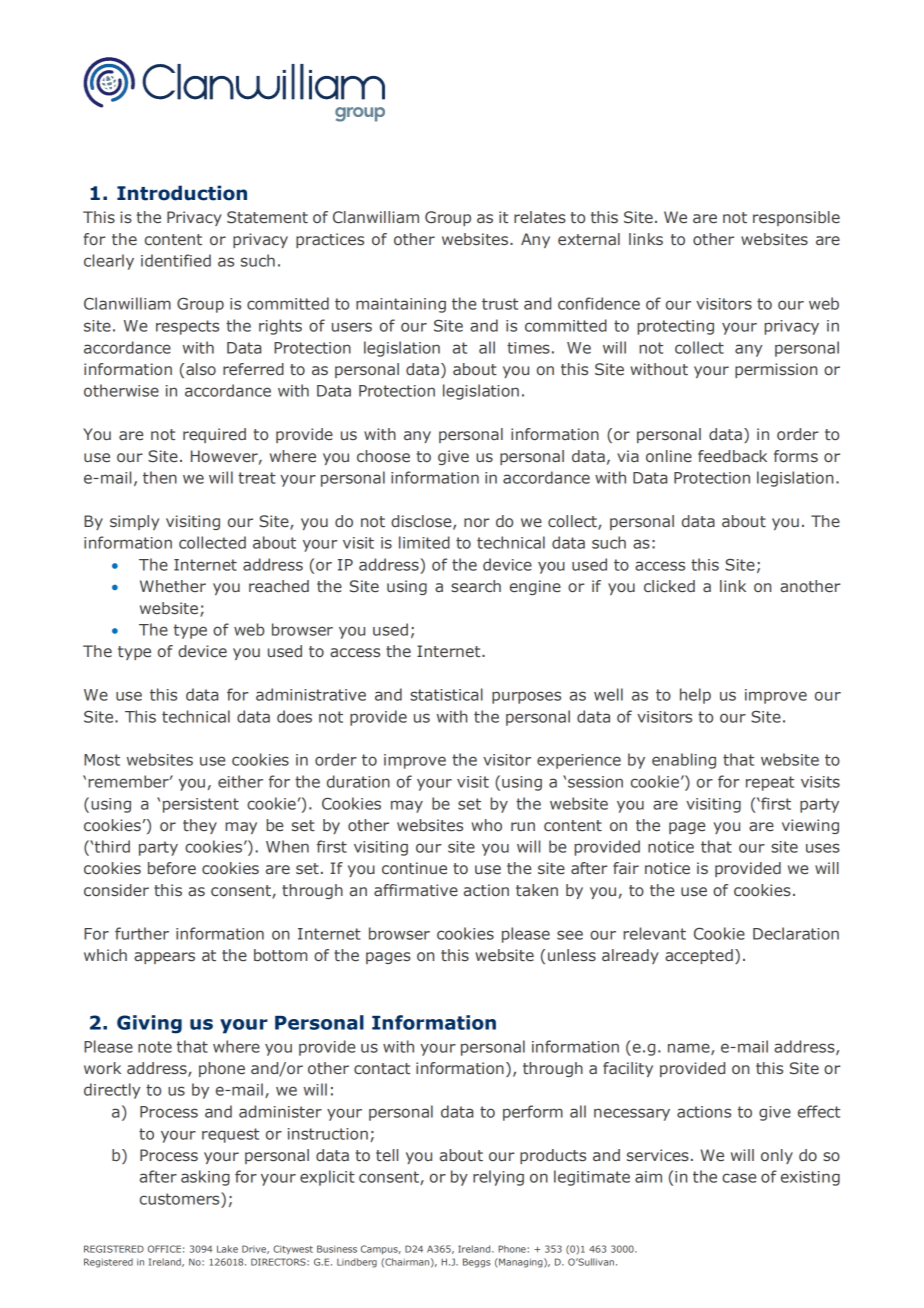  What do you see at coordinates (695, 696) in the screenshot?
I see `help` at bounding box center [695, 696].
